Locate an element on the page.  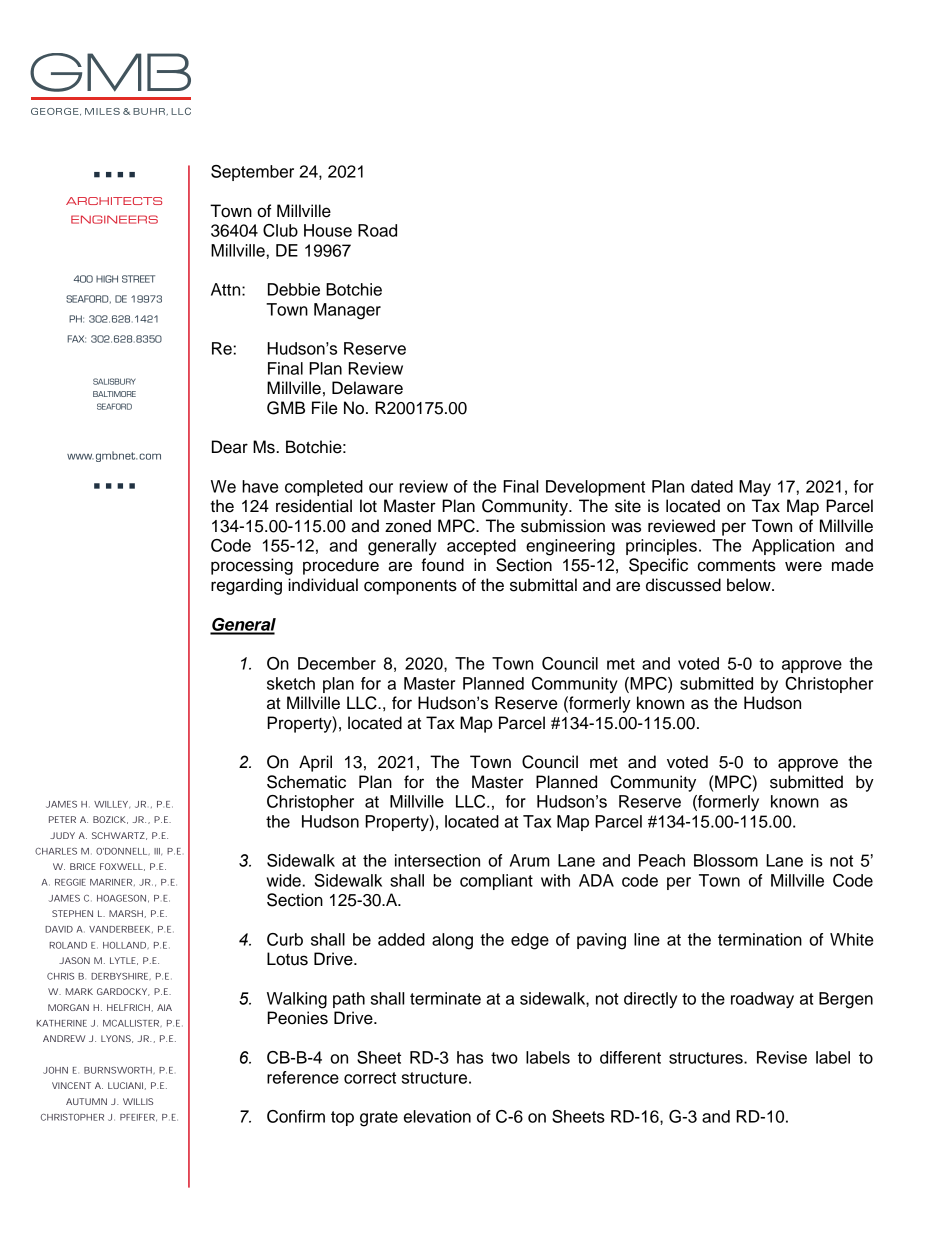
below is located at coordinates (750, 585).
